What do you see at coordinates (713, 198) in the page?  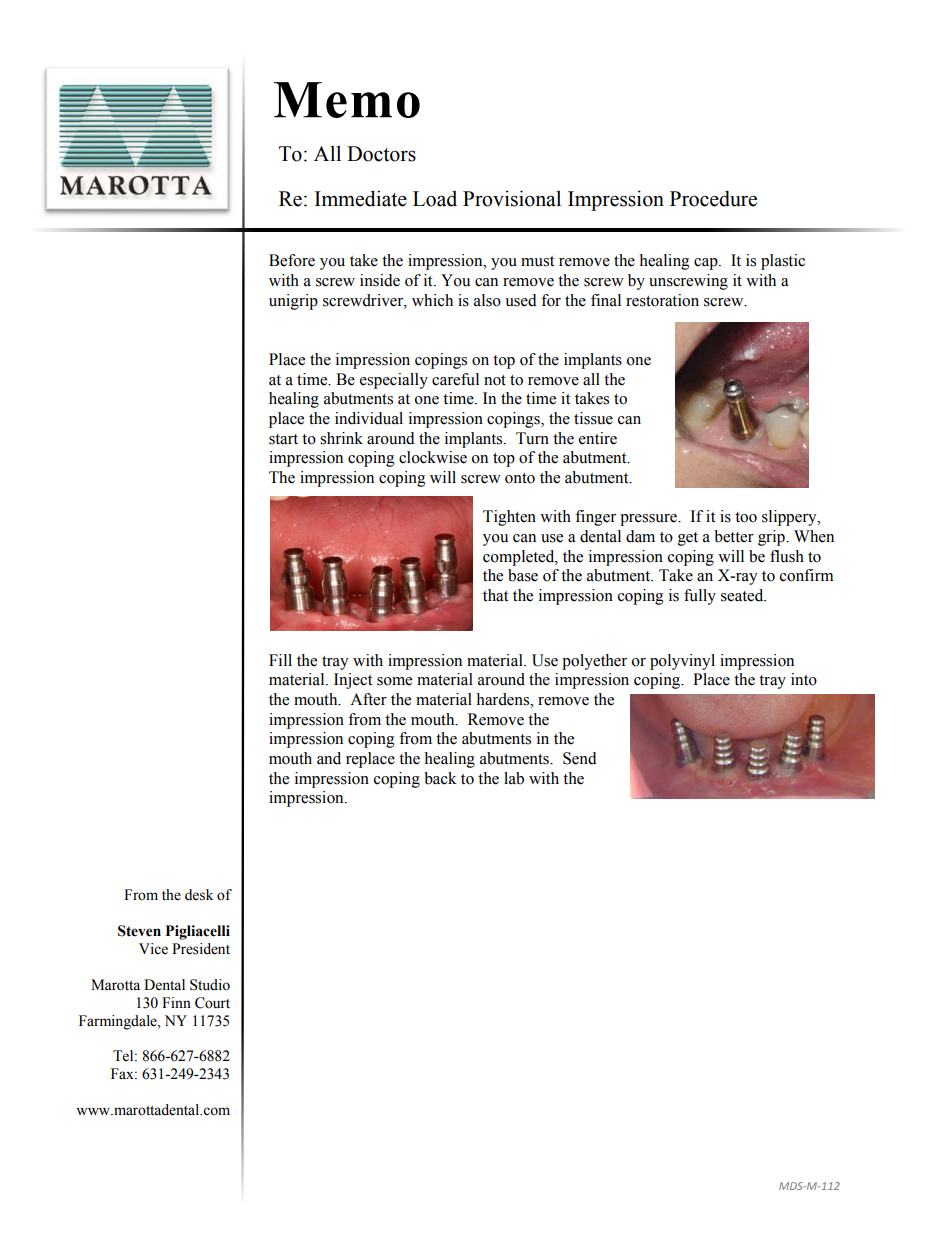 I see `Procedure` at bounding box center [713, 198].
